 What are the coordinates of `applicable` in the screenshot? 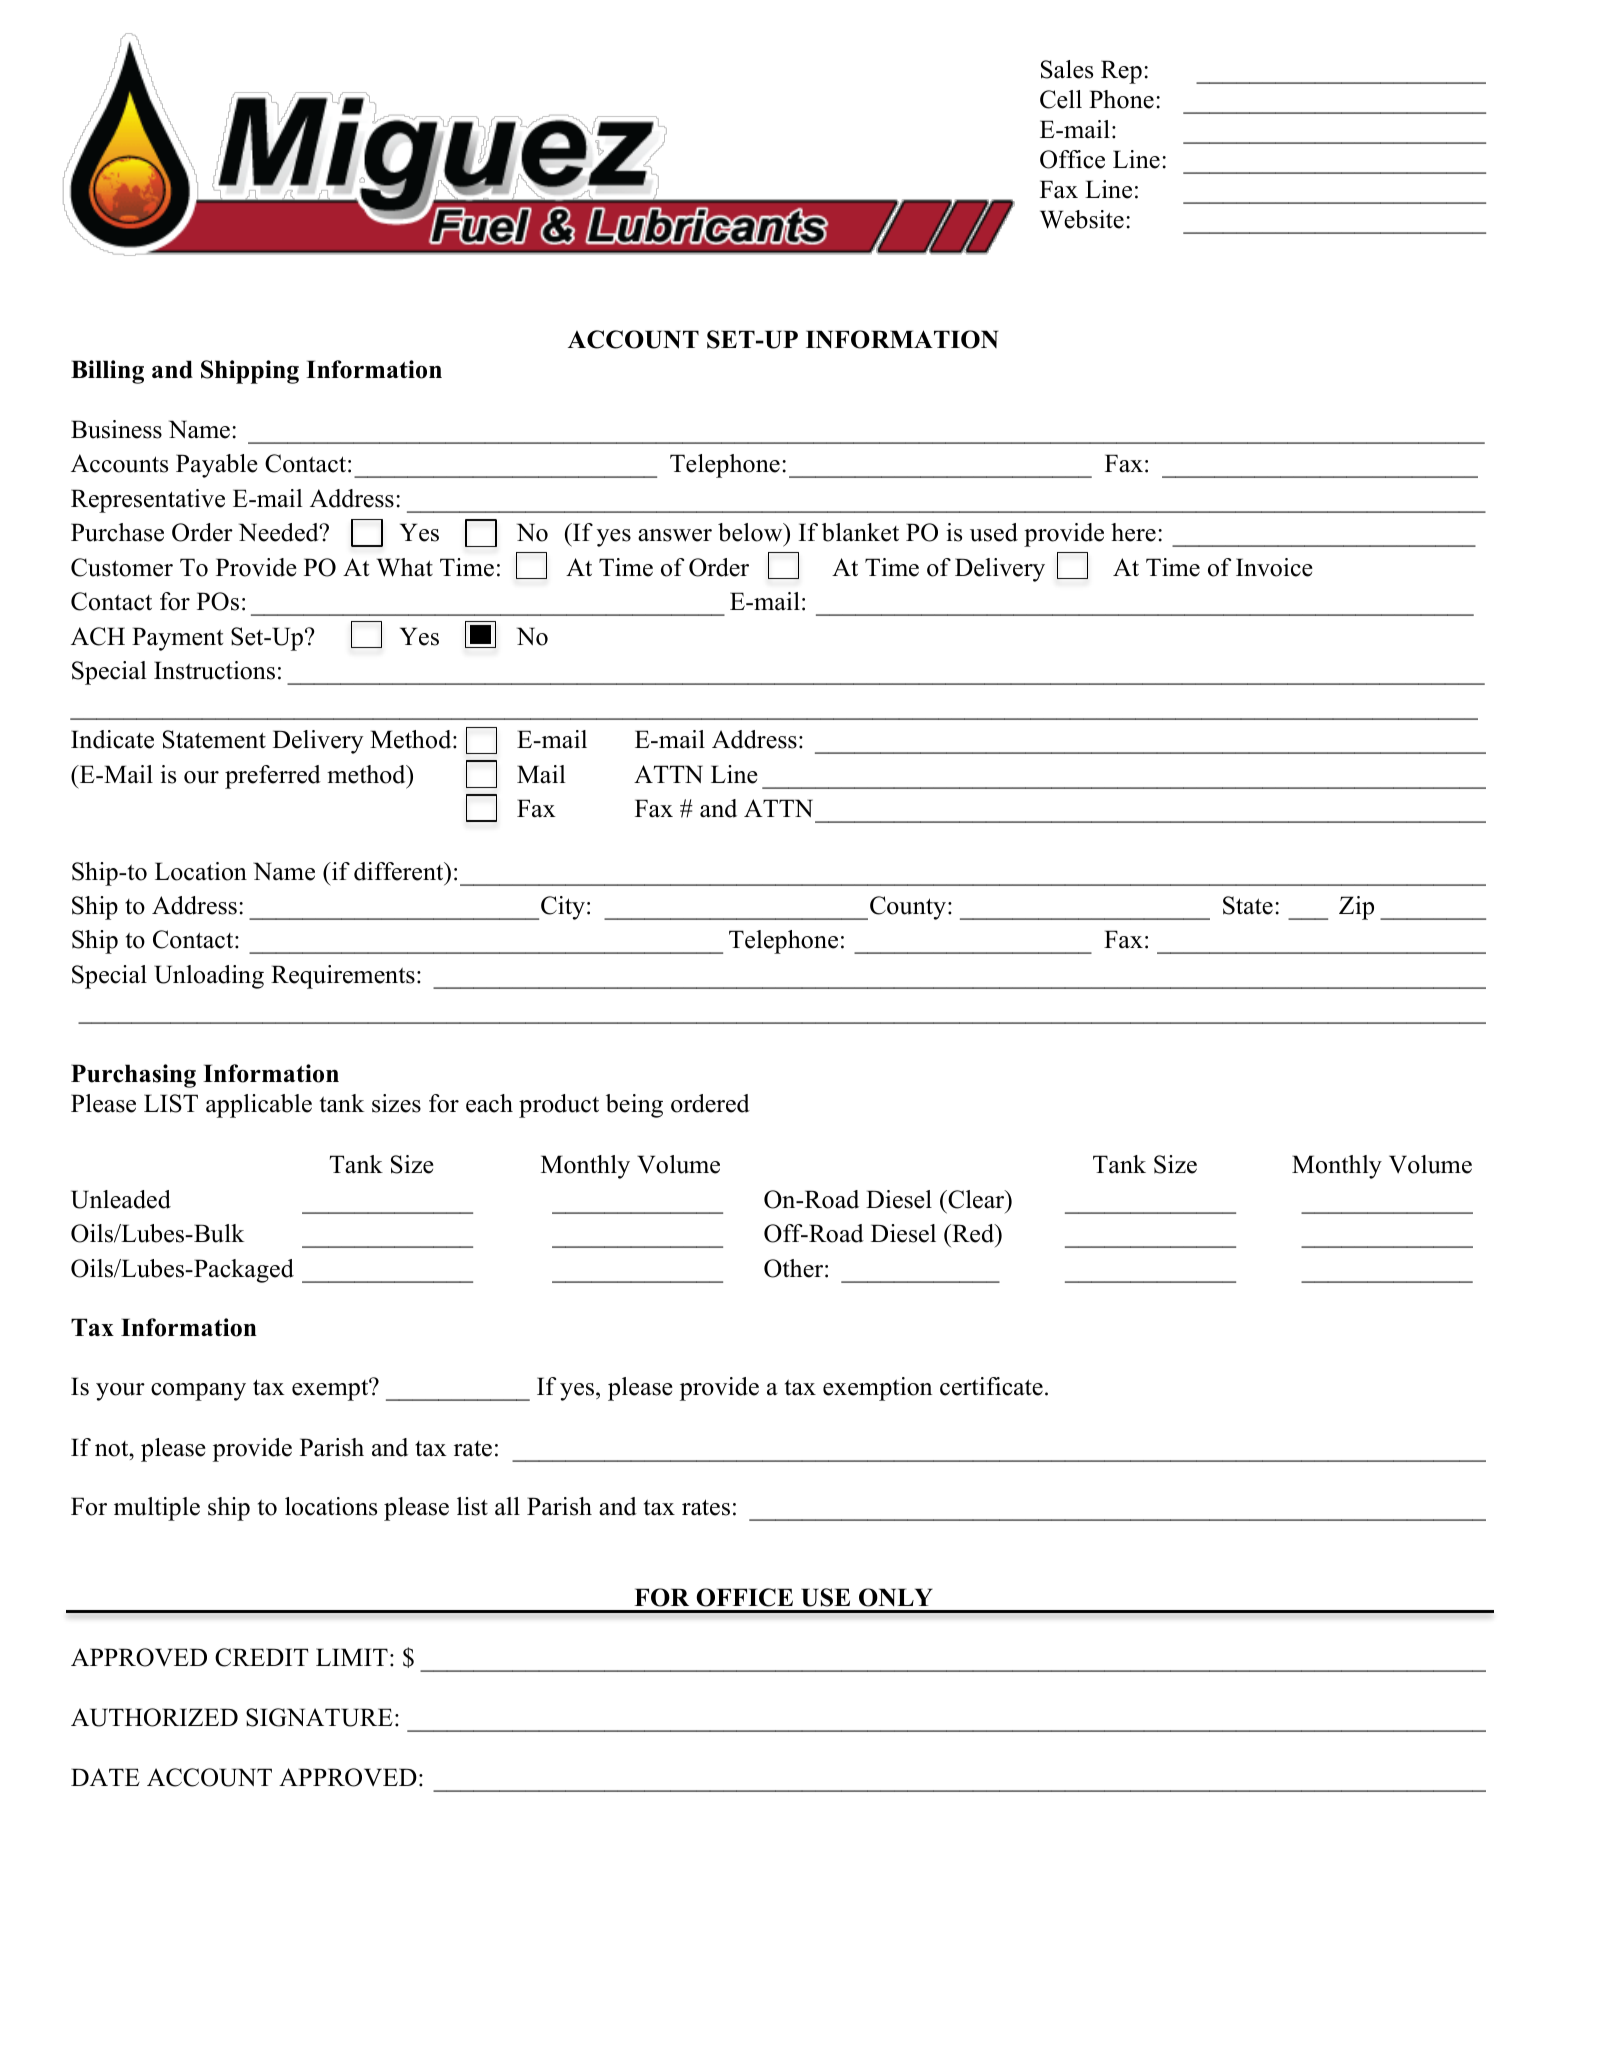 It's located at (259, 1106).
